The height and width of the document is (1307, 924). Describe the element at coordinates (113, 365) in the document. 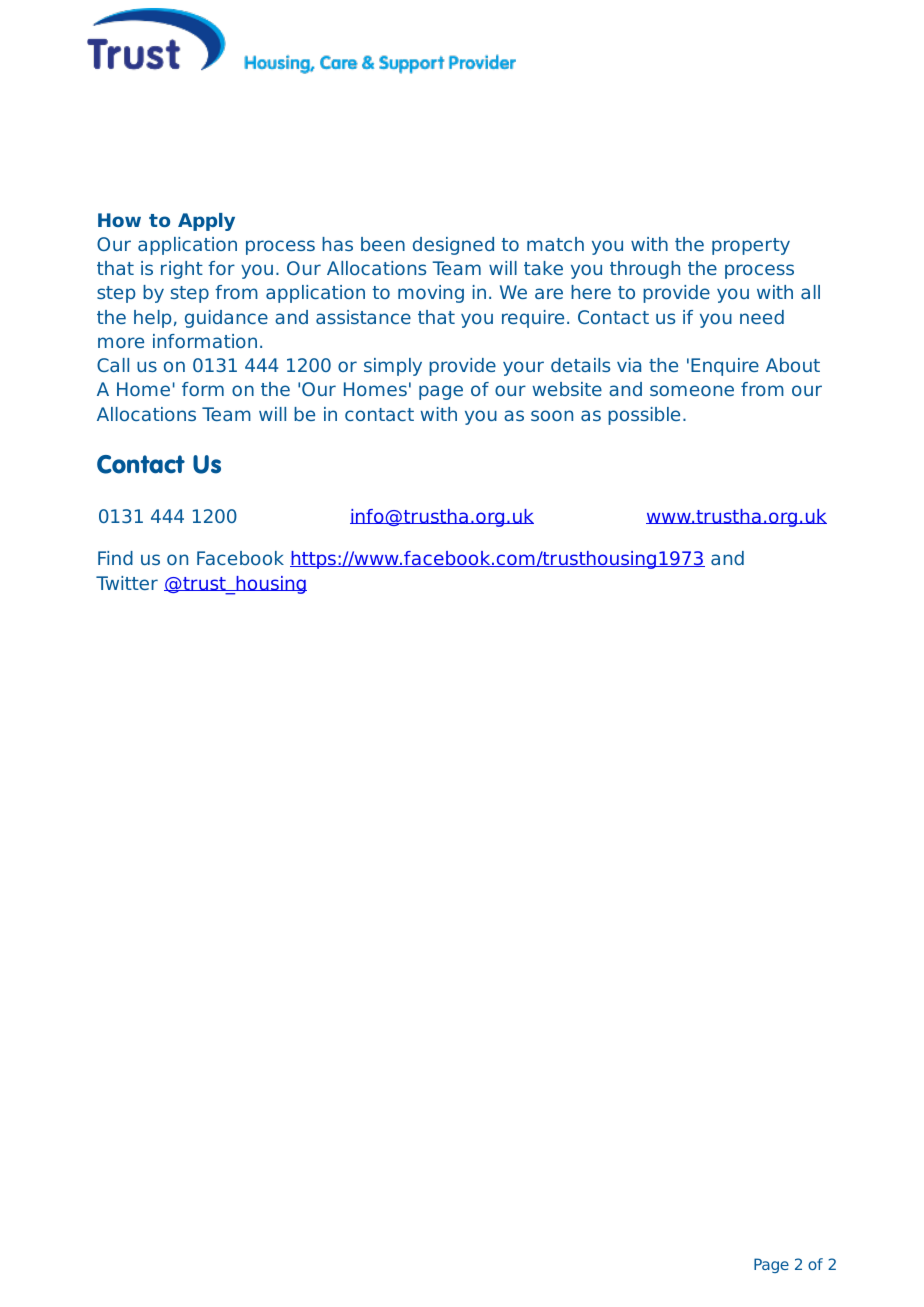

I see `Call` at that location.
